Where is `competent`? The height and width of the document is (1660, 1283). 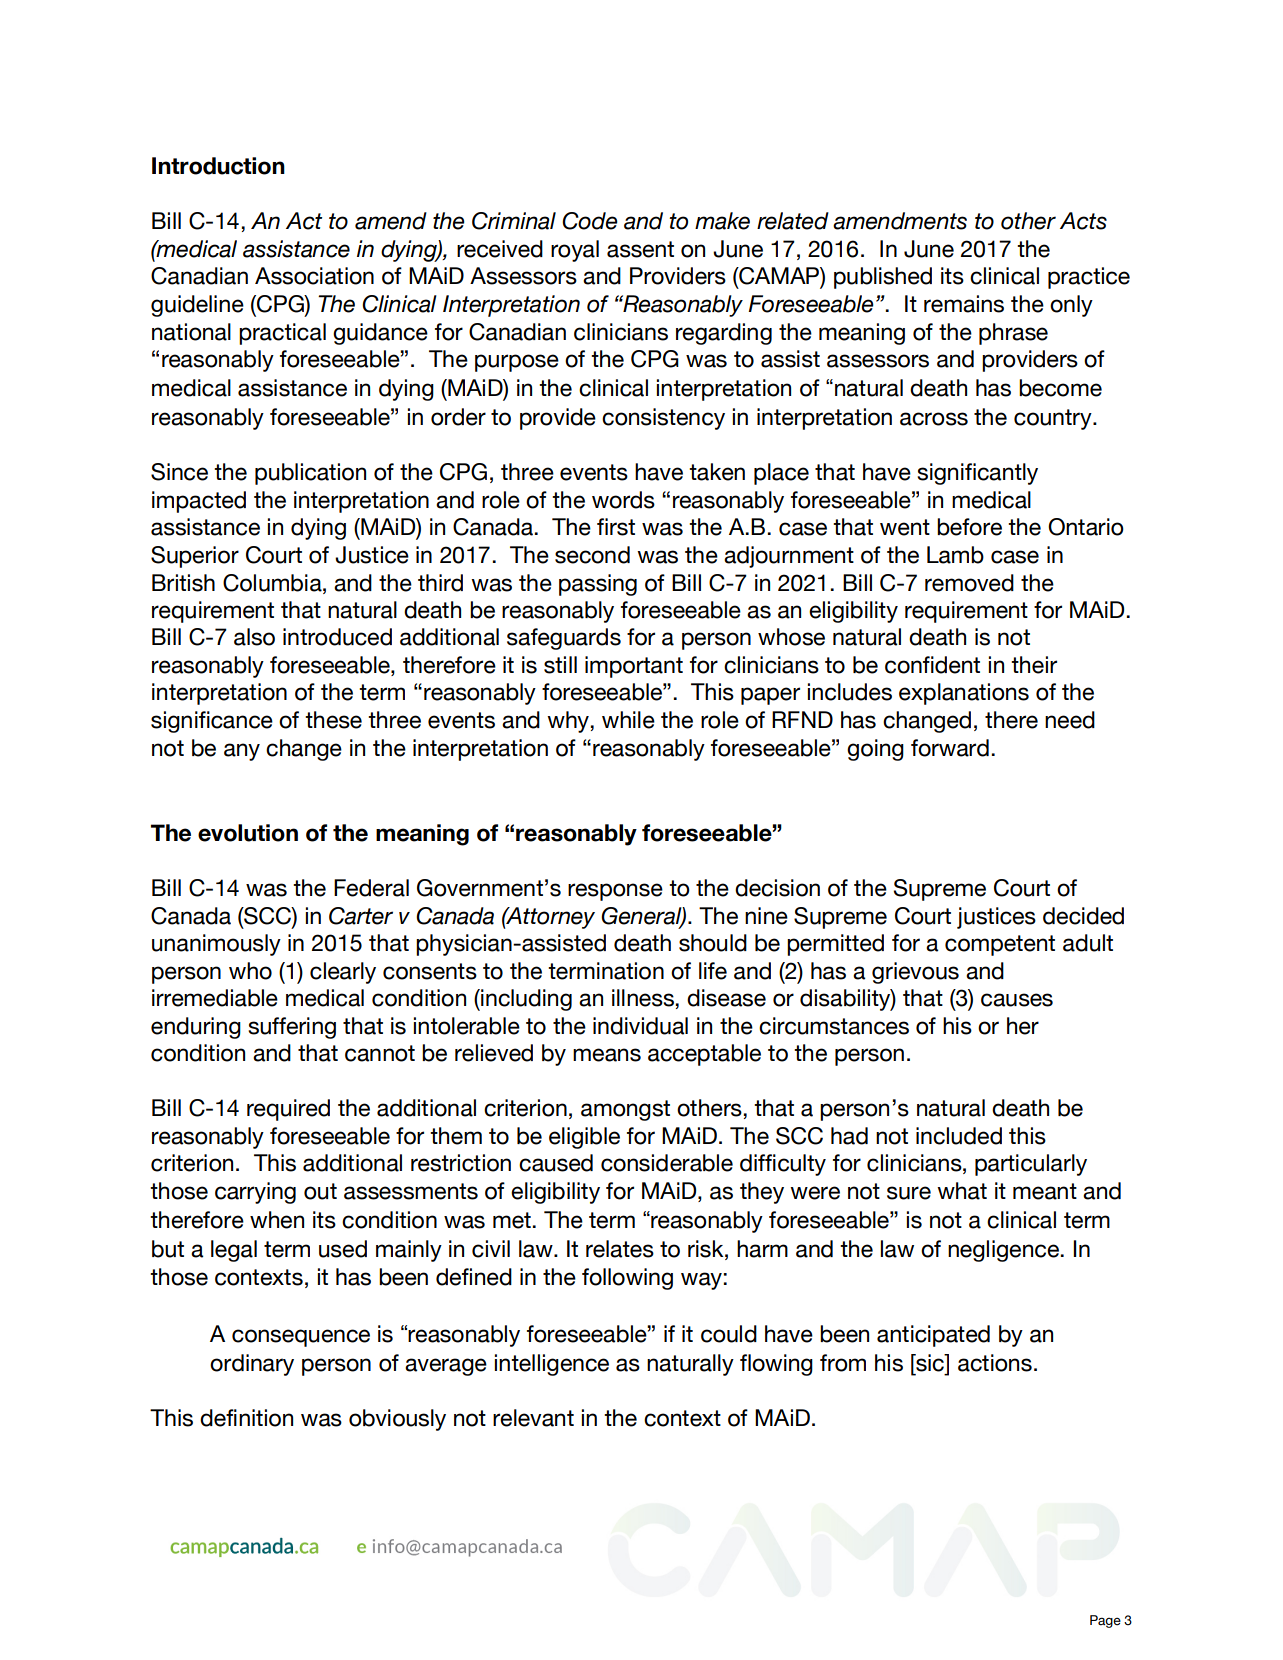
competent is located at coordinates (1000, 945).
